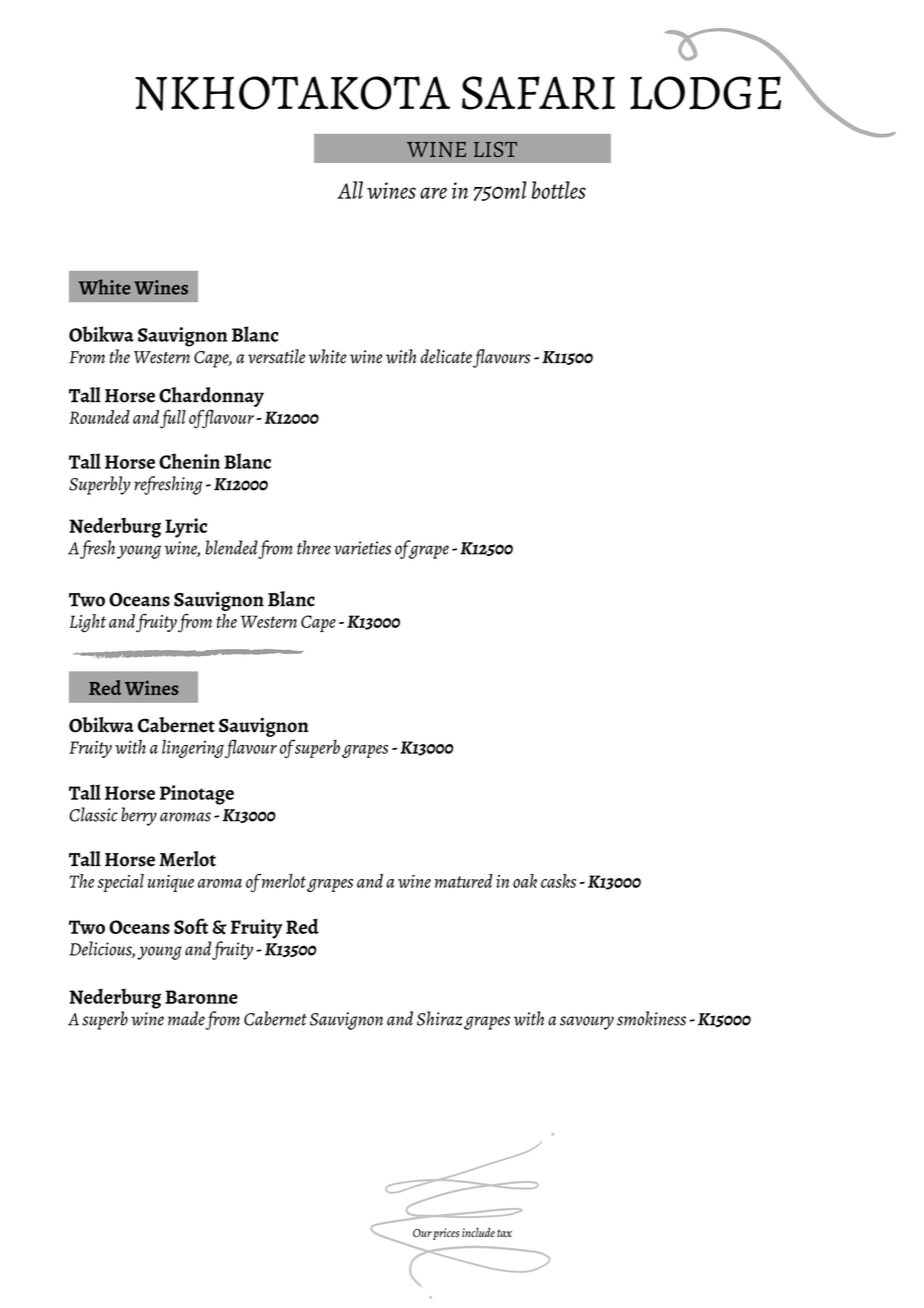  I want to click on varieties, so click(362, 548).
